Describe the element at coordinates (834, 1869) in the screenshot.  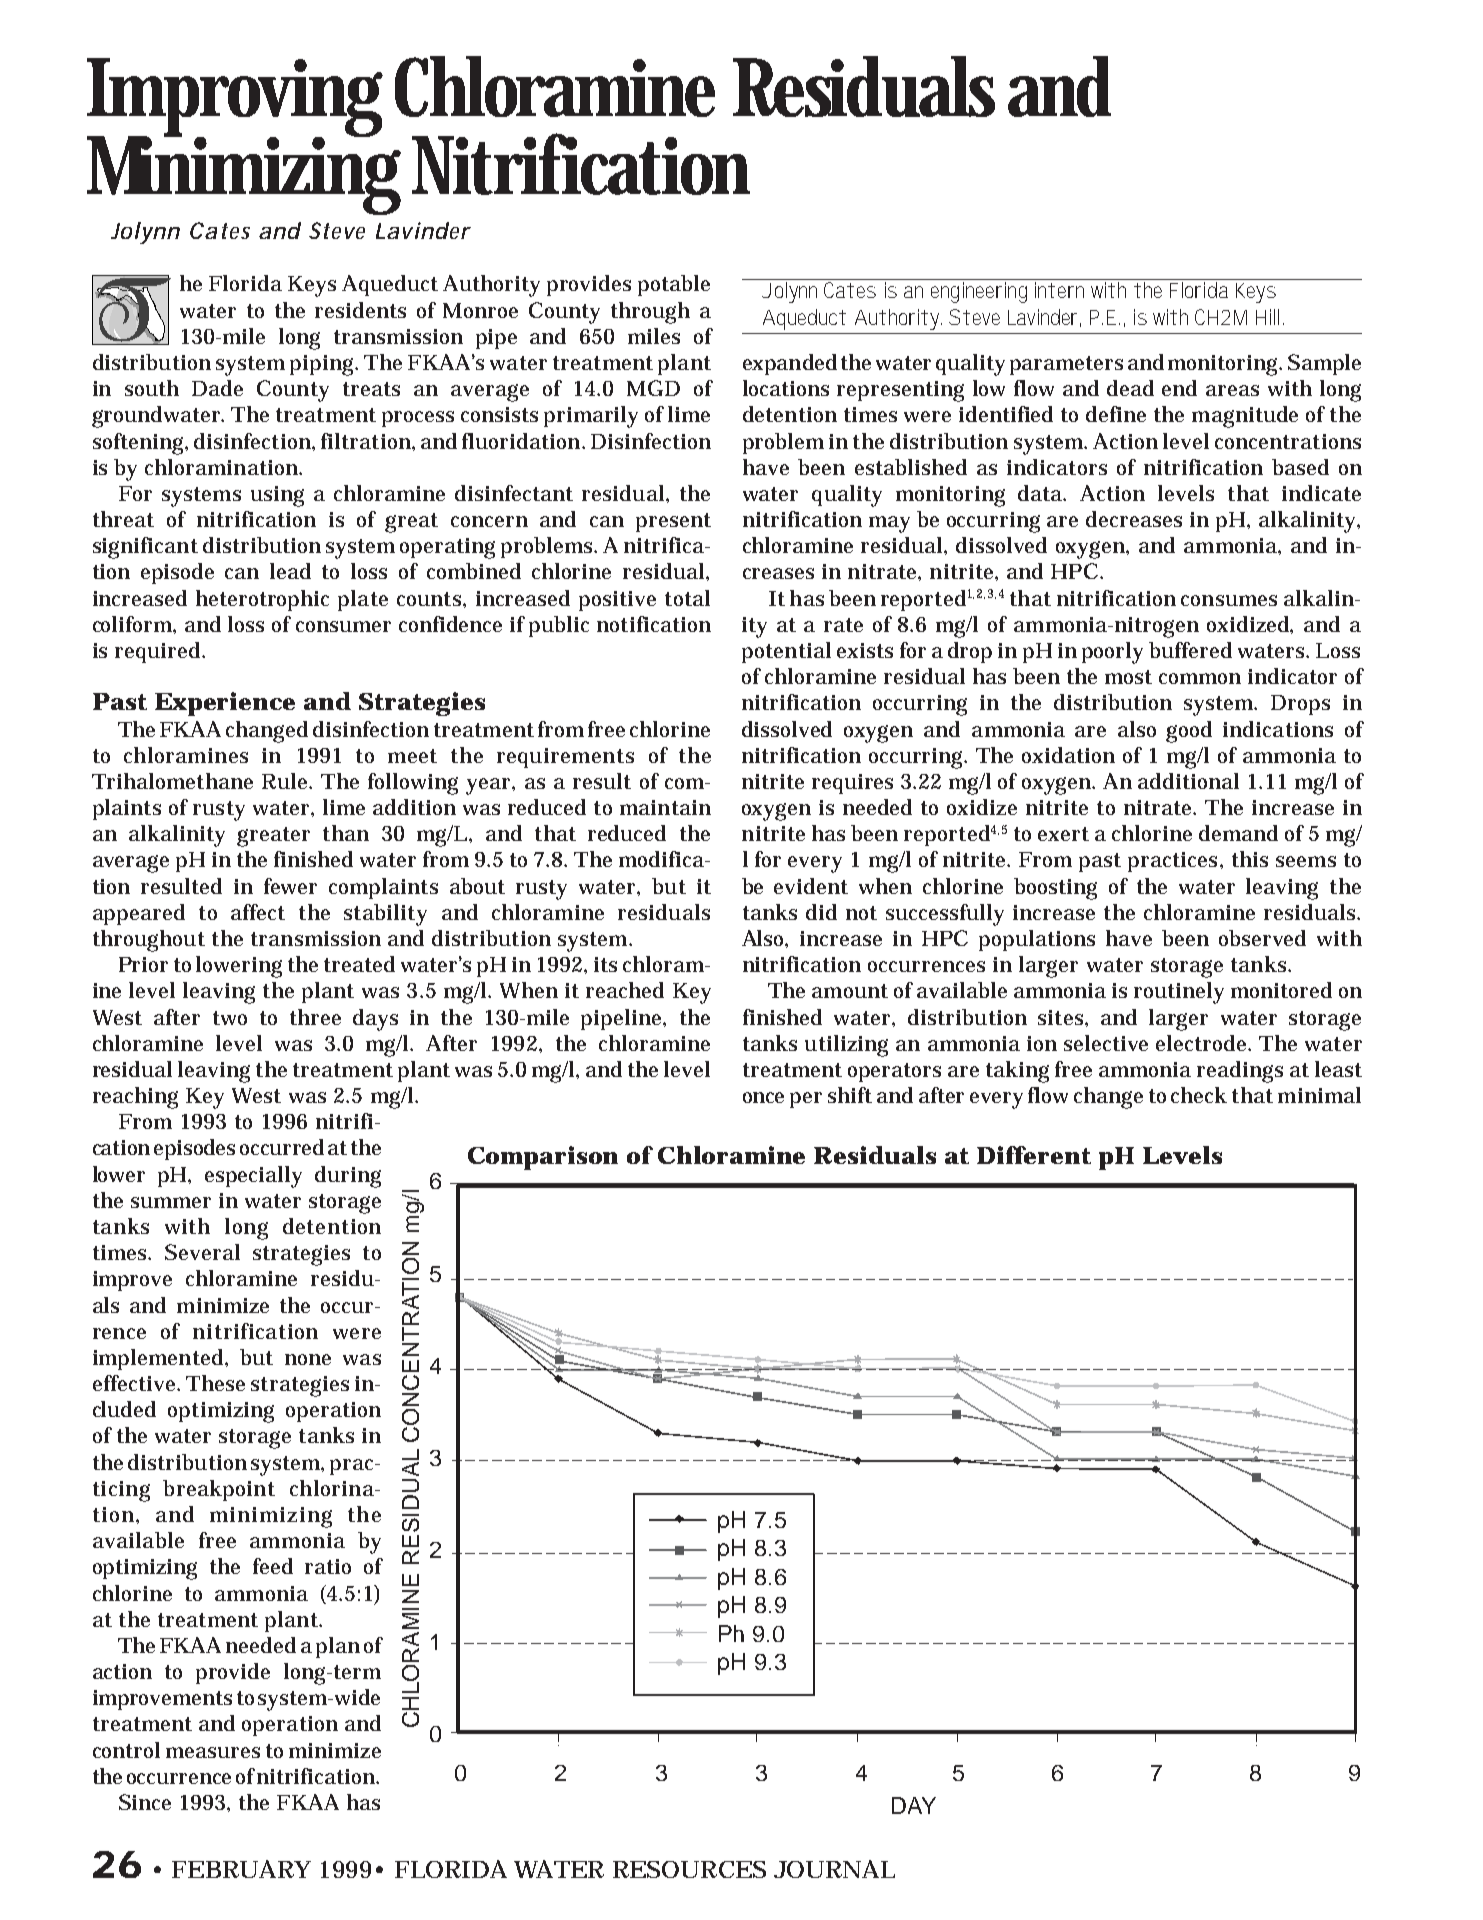
I see `JOURNAL` at that location.
